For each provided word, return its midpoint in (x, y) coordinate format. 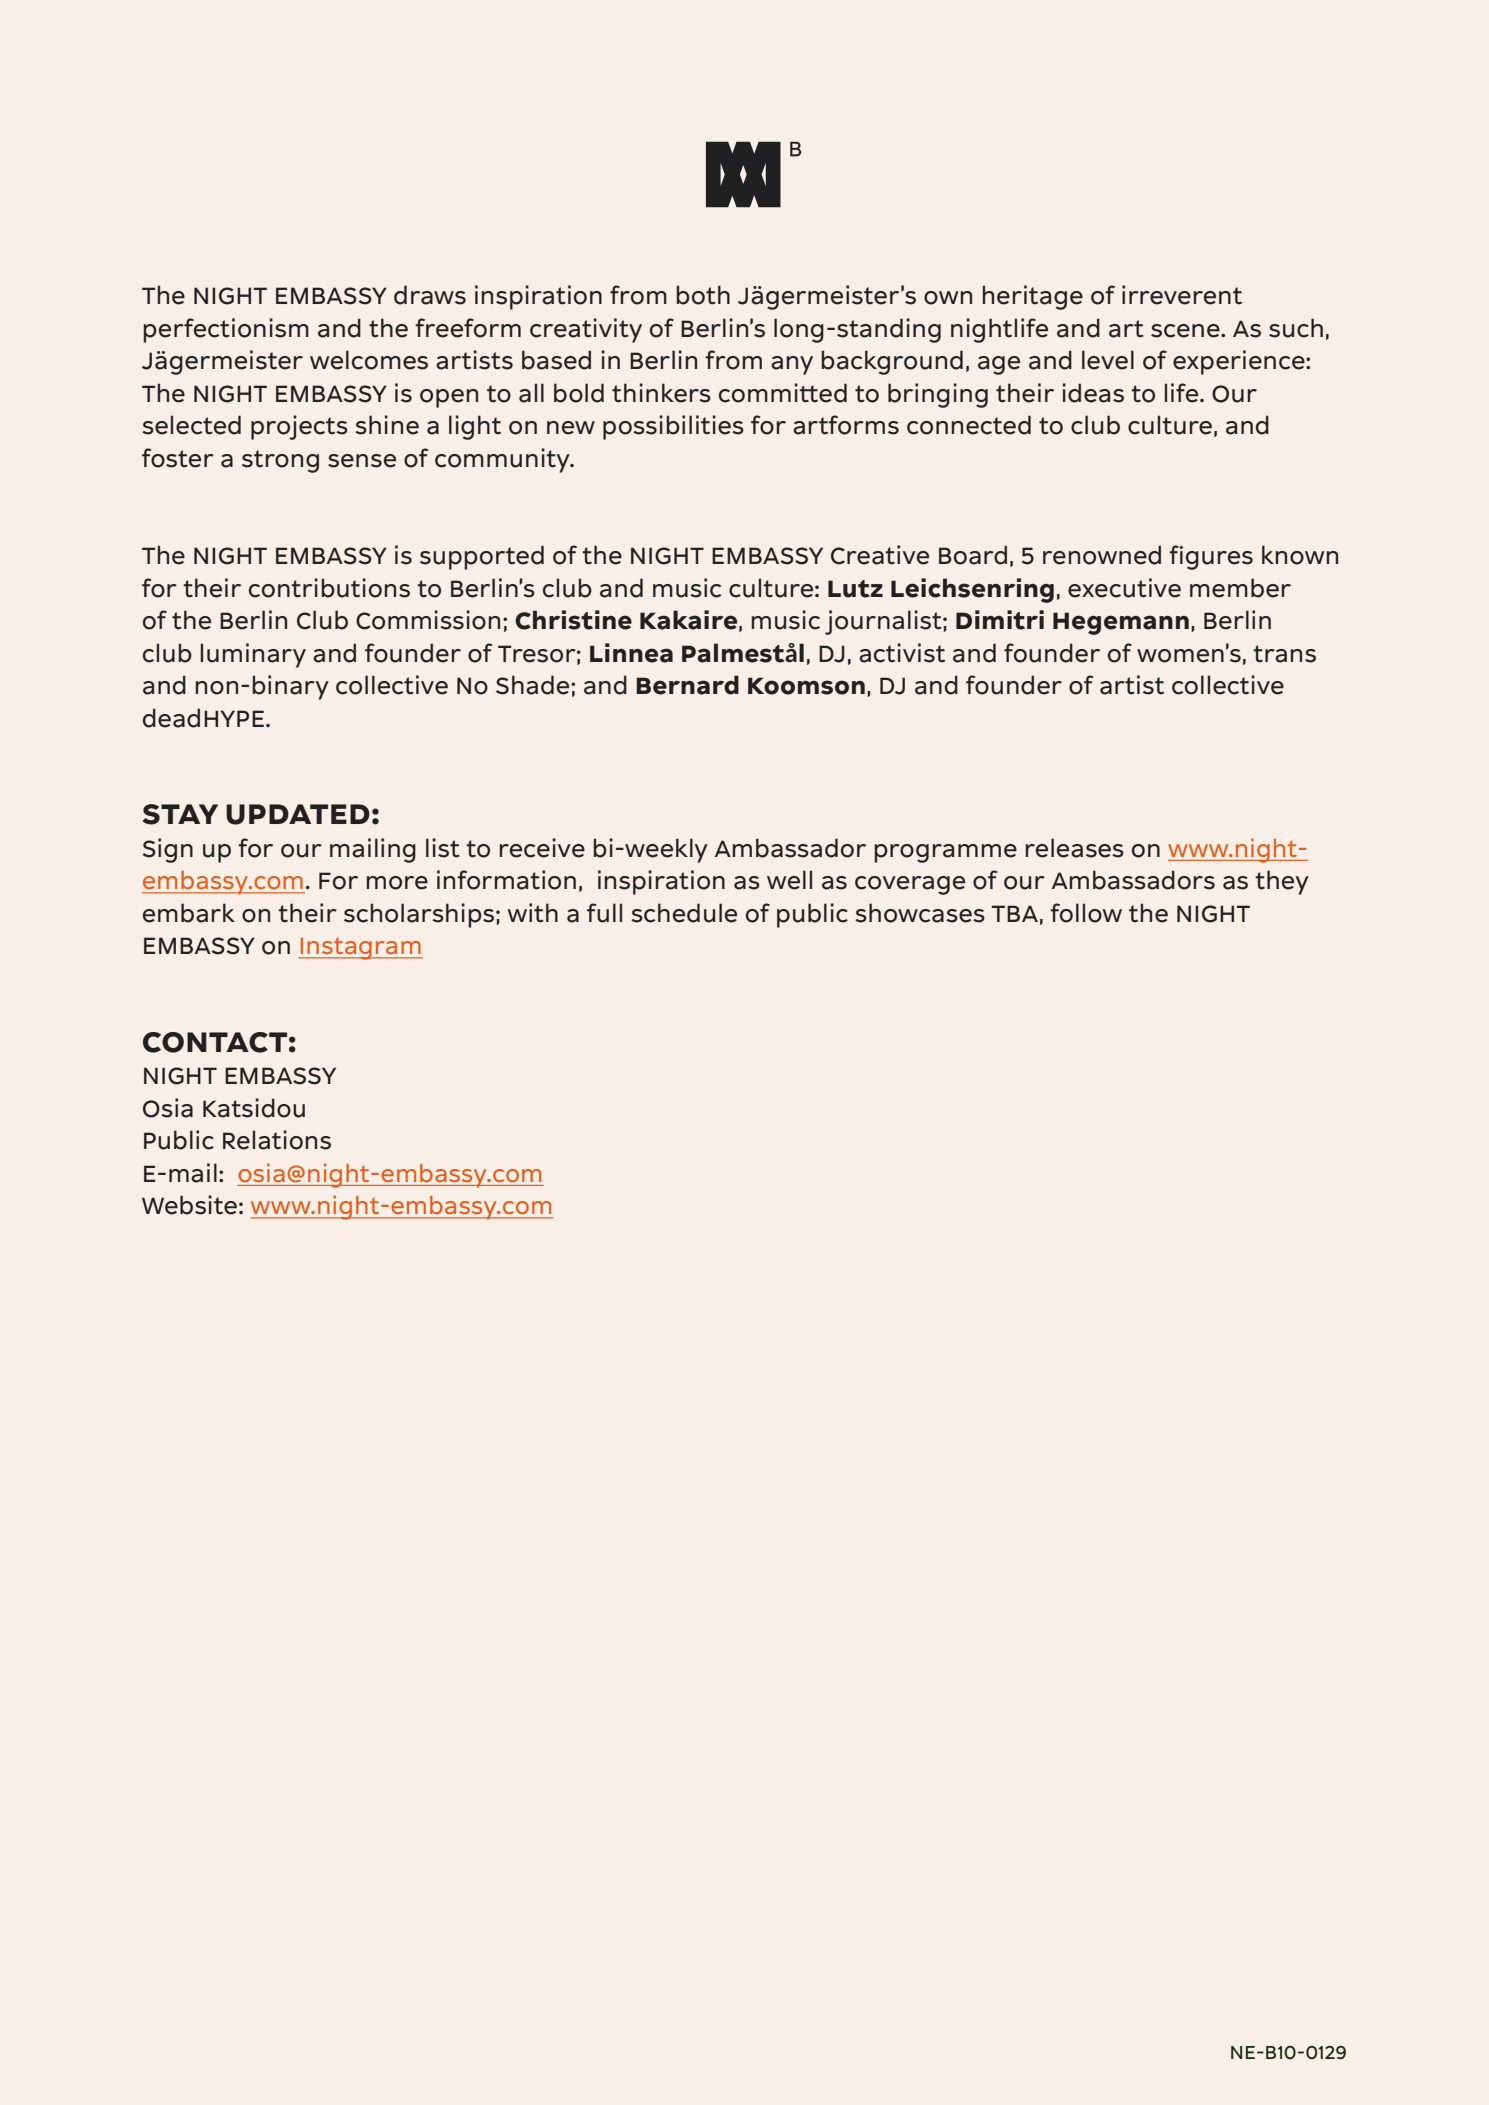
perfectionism (226, 330)
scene (1186, 331)
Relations (277, 1140)
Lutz (855, 589)
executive (1124, 588)
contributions (329, 588)
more (397, 883)
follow (1086, 913)
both (703, 295)
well (789, 880)
